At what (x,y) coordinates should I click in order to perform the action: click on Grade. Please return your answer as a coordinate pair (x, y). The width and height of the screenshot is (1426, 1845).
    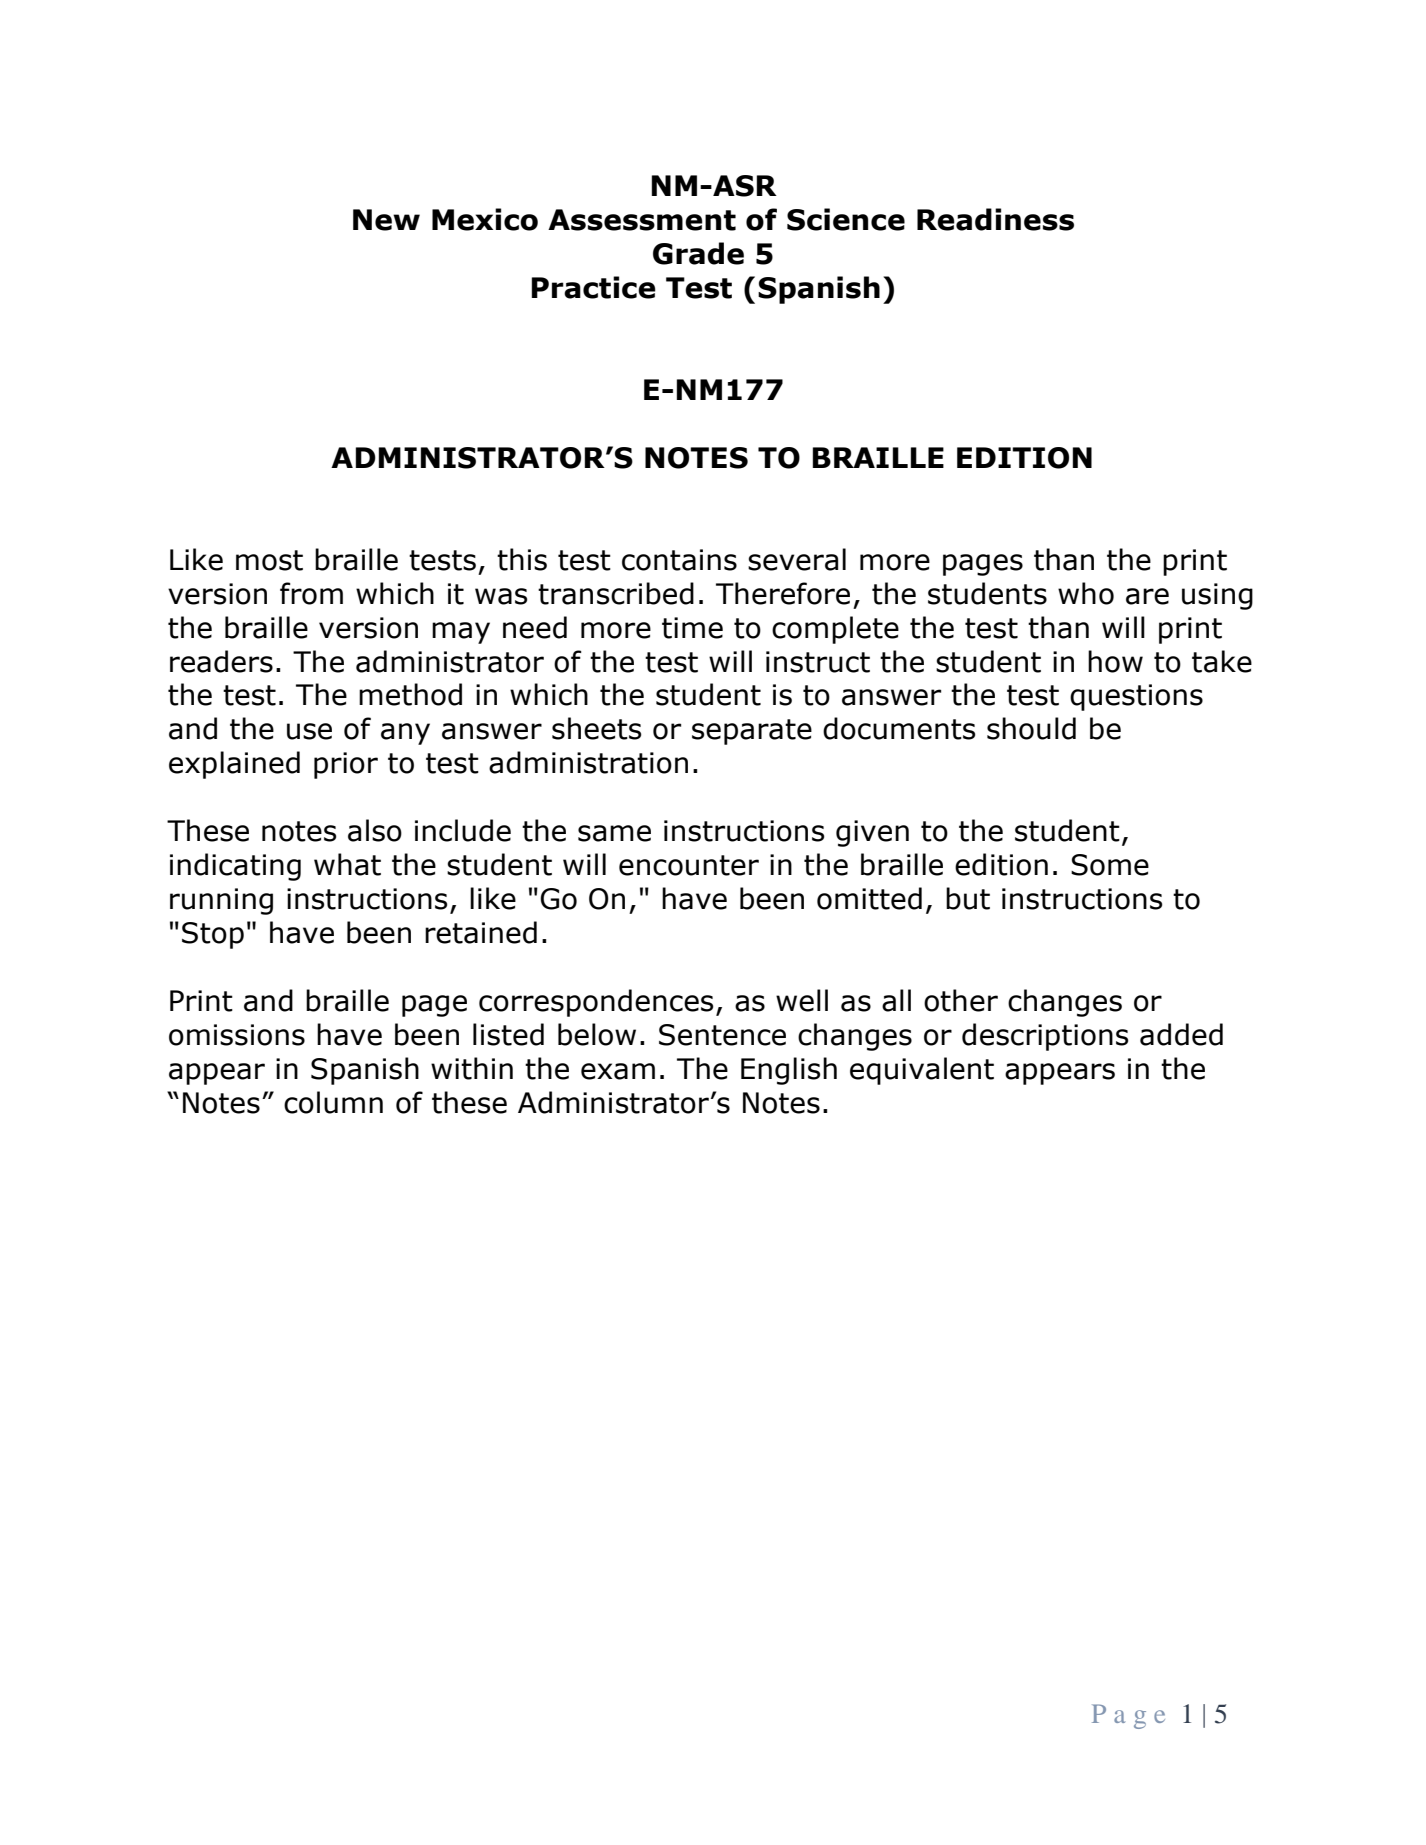
    Looking at the image, I should click on (698, 253).
